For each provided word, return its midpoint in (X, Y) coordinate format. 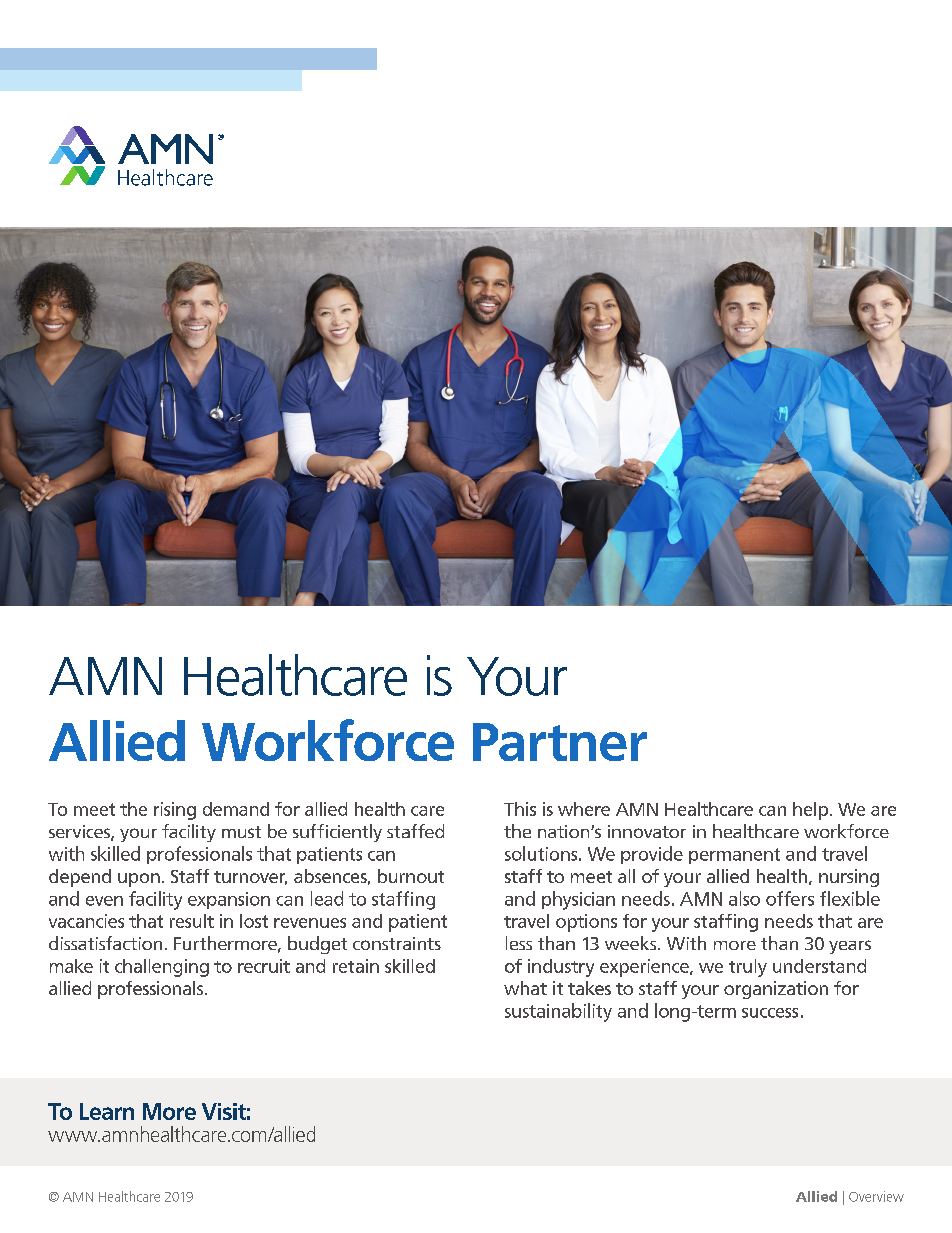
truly (748, 968)
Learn (107, 1111)
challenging (162, 968)
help (810, 811)
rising (175, 811)
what (525, 988)
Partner (560, 742)
